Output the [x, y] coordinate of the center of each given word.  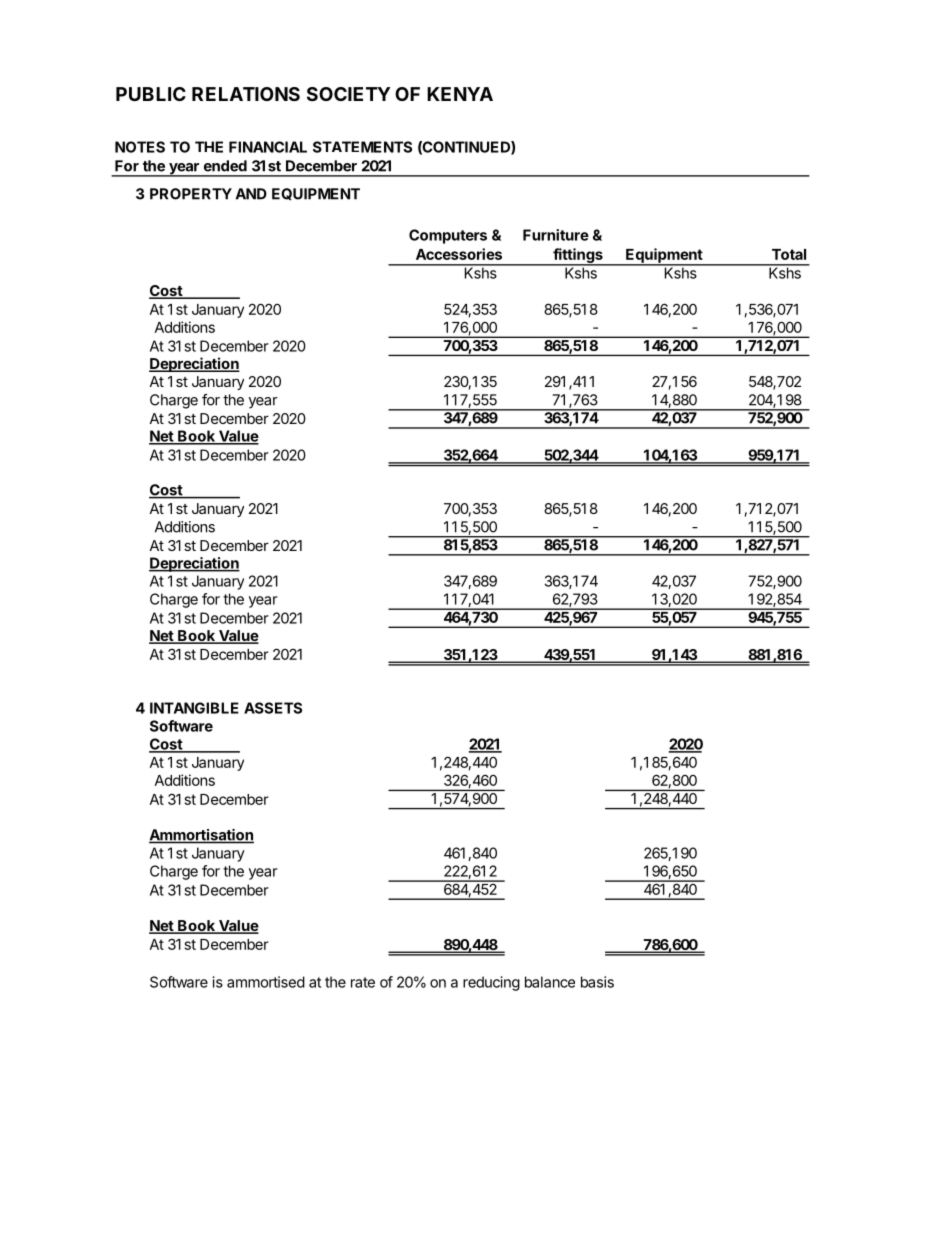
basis [597, 982]
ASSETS [273, 708]
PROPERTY [191, 194]
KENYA [460, 94]
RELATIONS [246, 94]
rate [363, 982]
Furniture [556, 235]
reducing [491, 983]
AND [251, 194]
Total [789, 254]
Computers [448, 236]
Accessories [459, 254]
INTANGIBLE [194, 708]
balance [550, 982]
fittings [578, 256]
